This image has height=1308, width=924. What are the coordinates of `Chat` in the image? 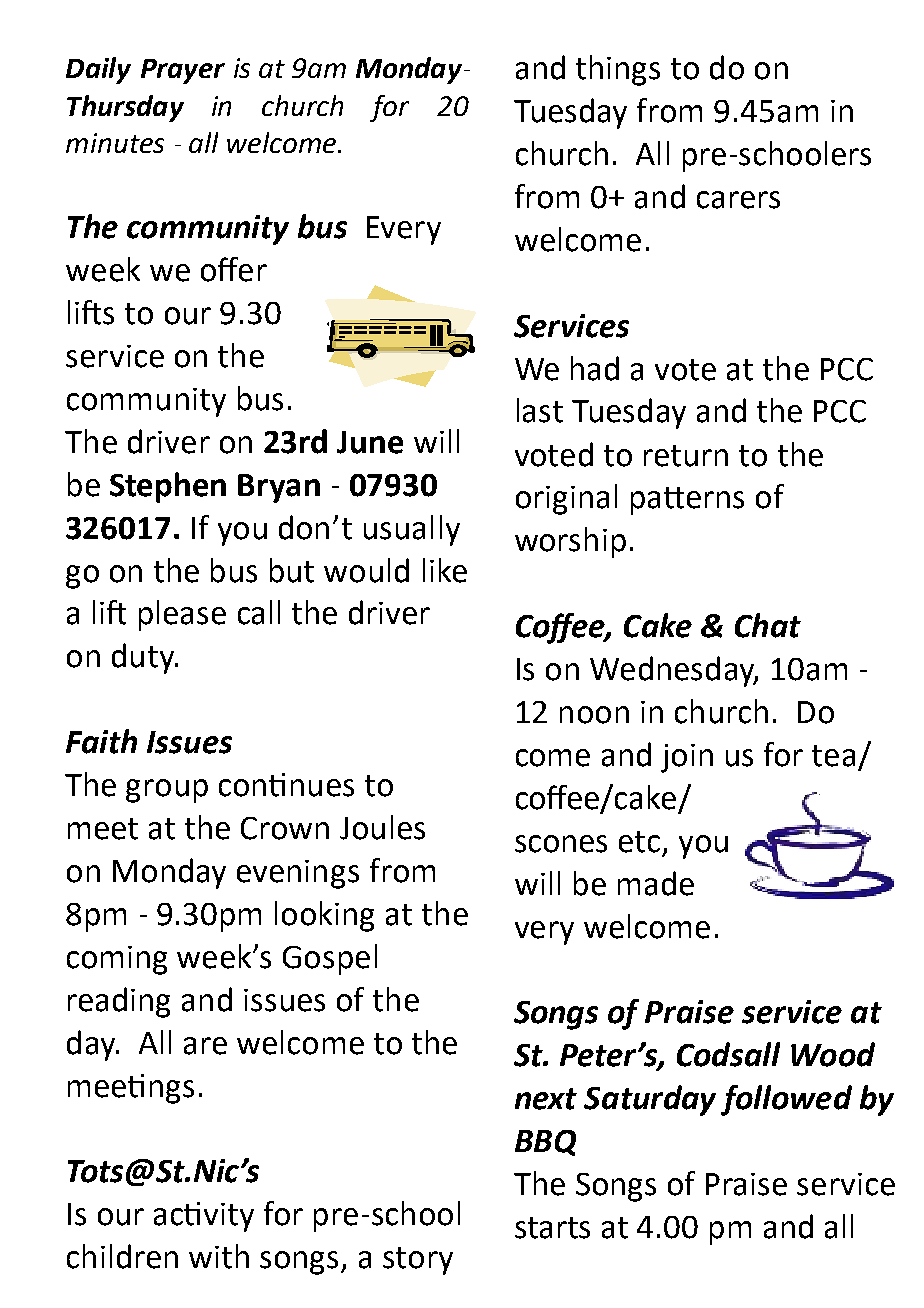 It's located at (768, 625).
